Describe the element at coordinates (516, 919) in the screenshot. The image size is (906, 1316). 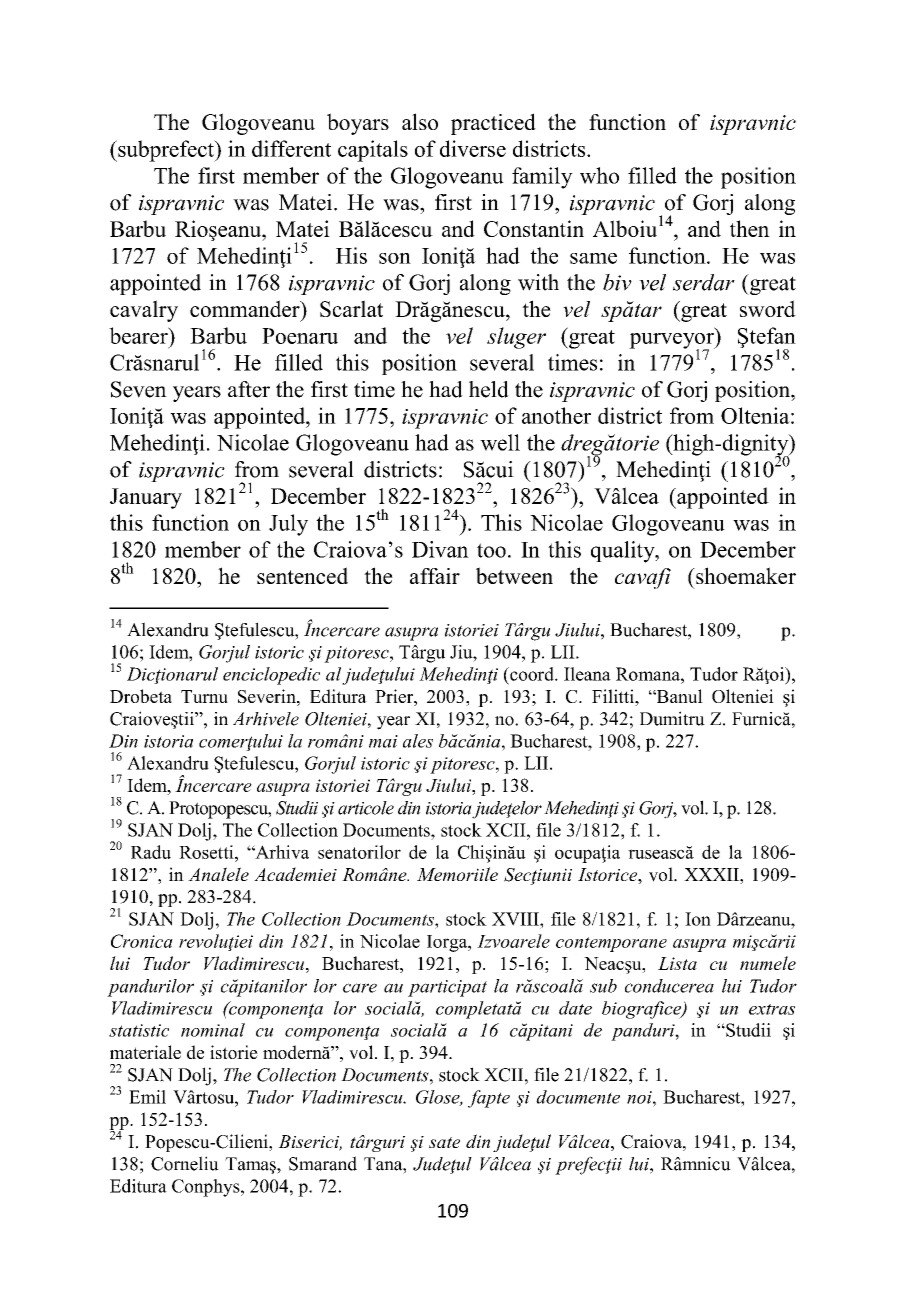
I see `XVIII` at that location.
